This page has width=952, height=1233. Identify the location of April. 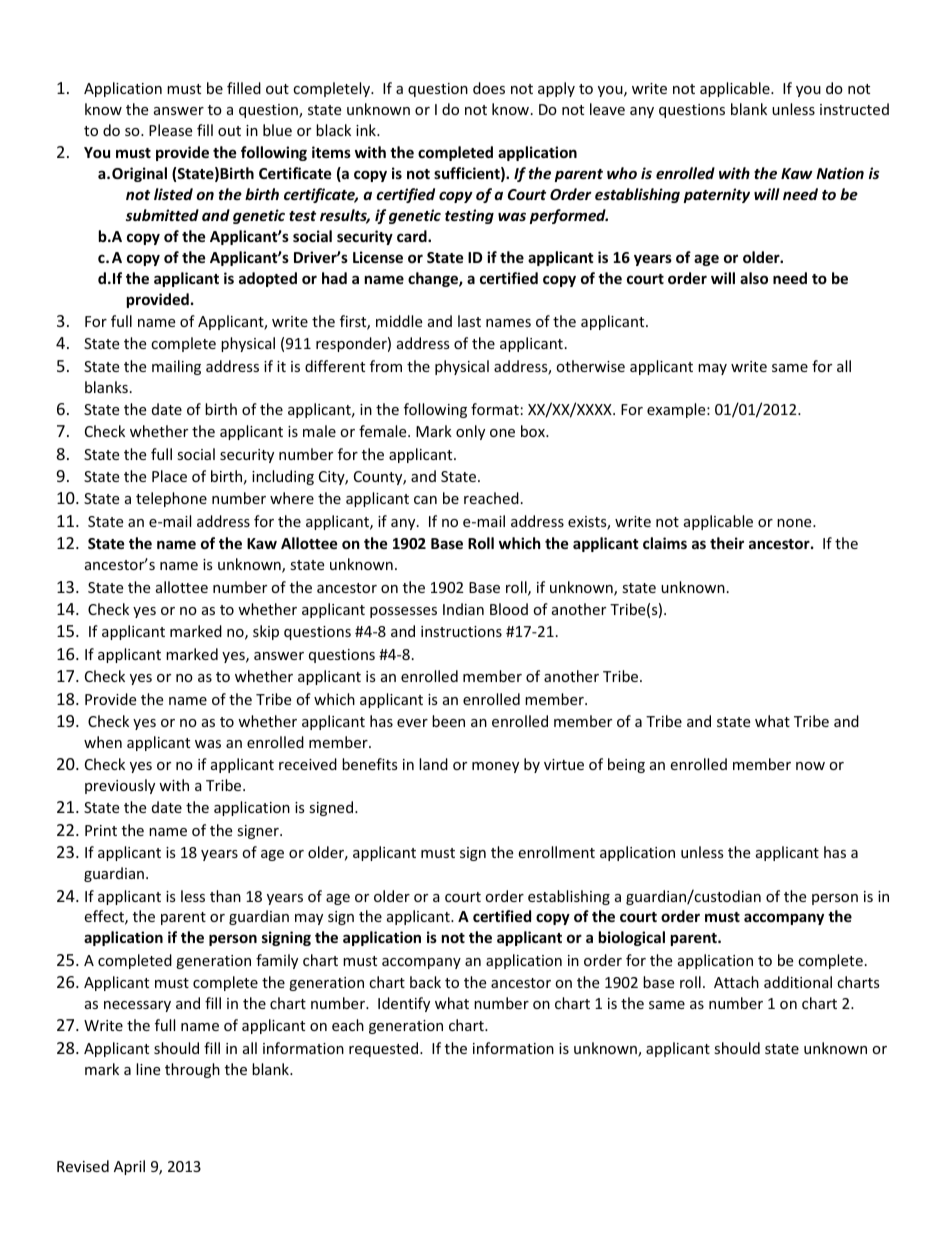
(129, 1167).
